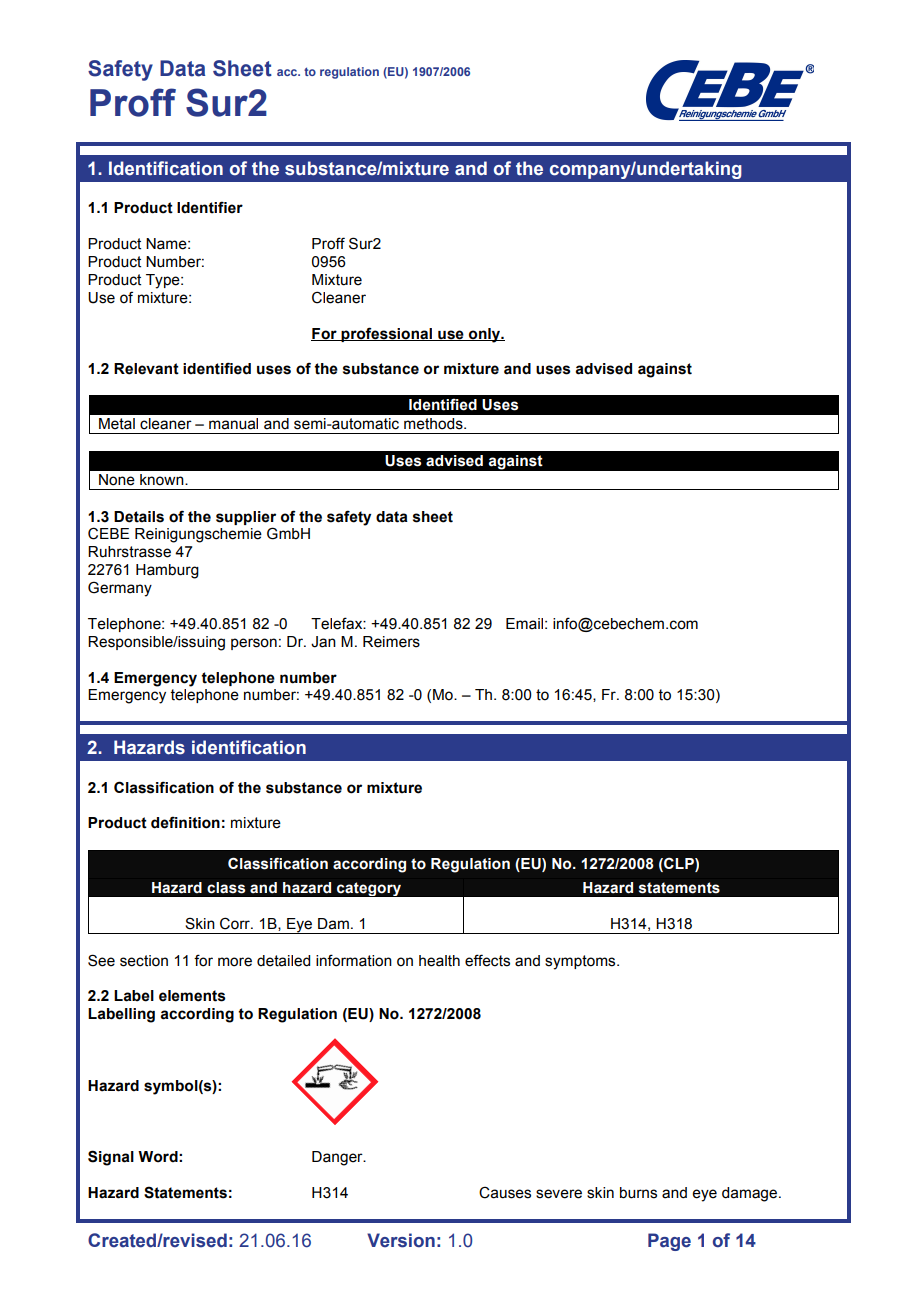 The image size is (924, 1308). I want to click on Signal, so click(111, 1158).
